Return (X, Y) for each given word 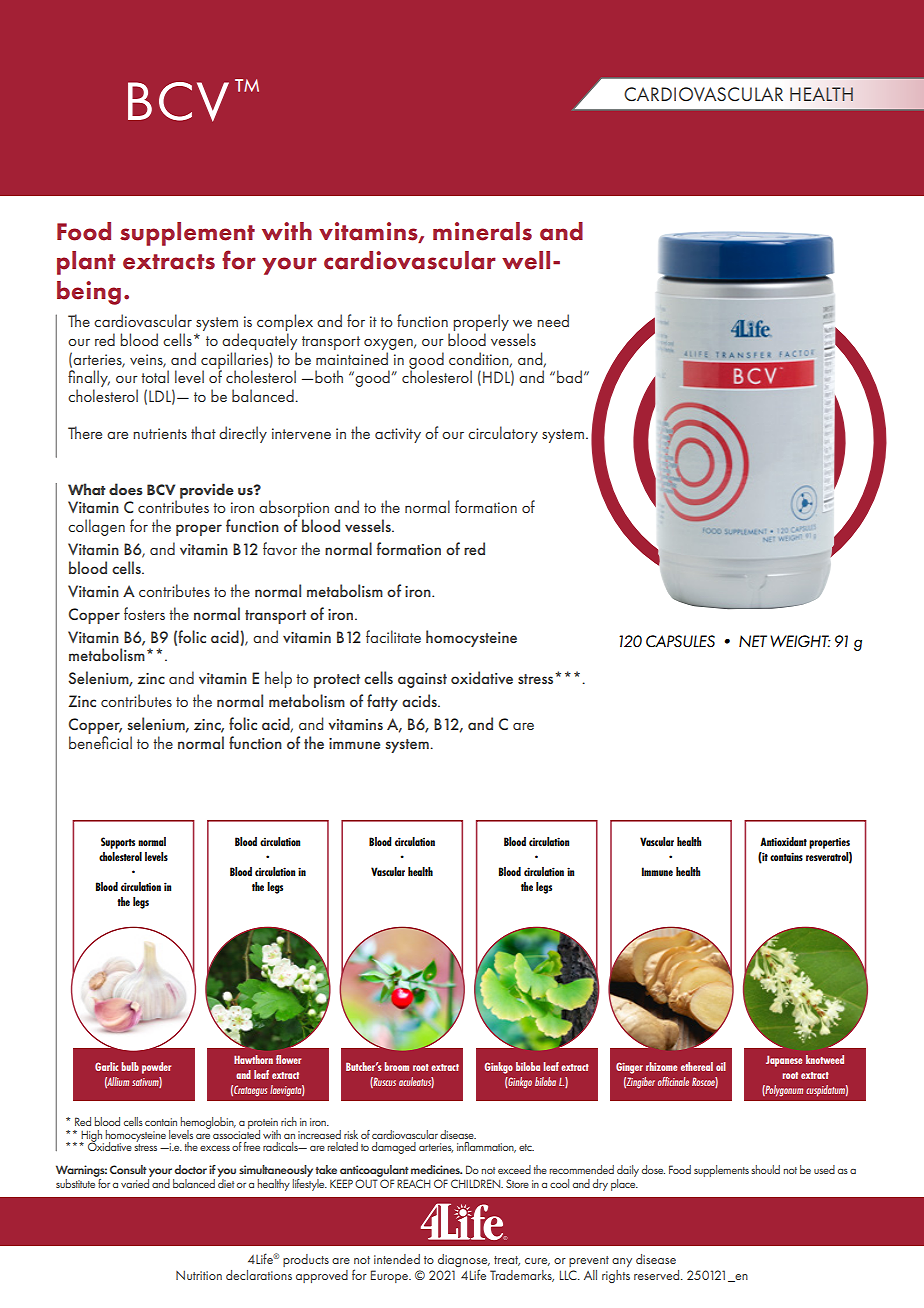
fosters (144, 613)
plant (86, 263)
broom (396, 1066)
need (553, 320)
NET (753, 641)
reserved (658, 1275)
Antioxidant (783, 841)
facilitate (393, 636)
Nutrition (199, 1275)
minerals (482, 231)
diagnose (464, 1260)
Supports (118, 843)
